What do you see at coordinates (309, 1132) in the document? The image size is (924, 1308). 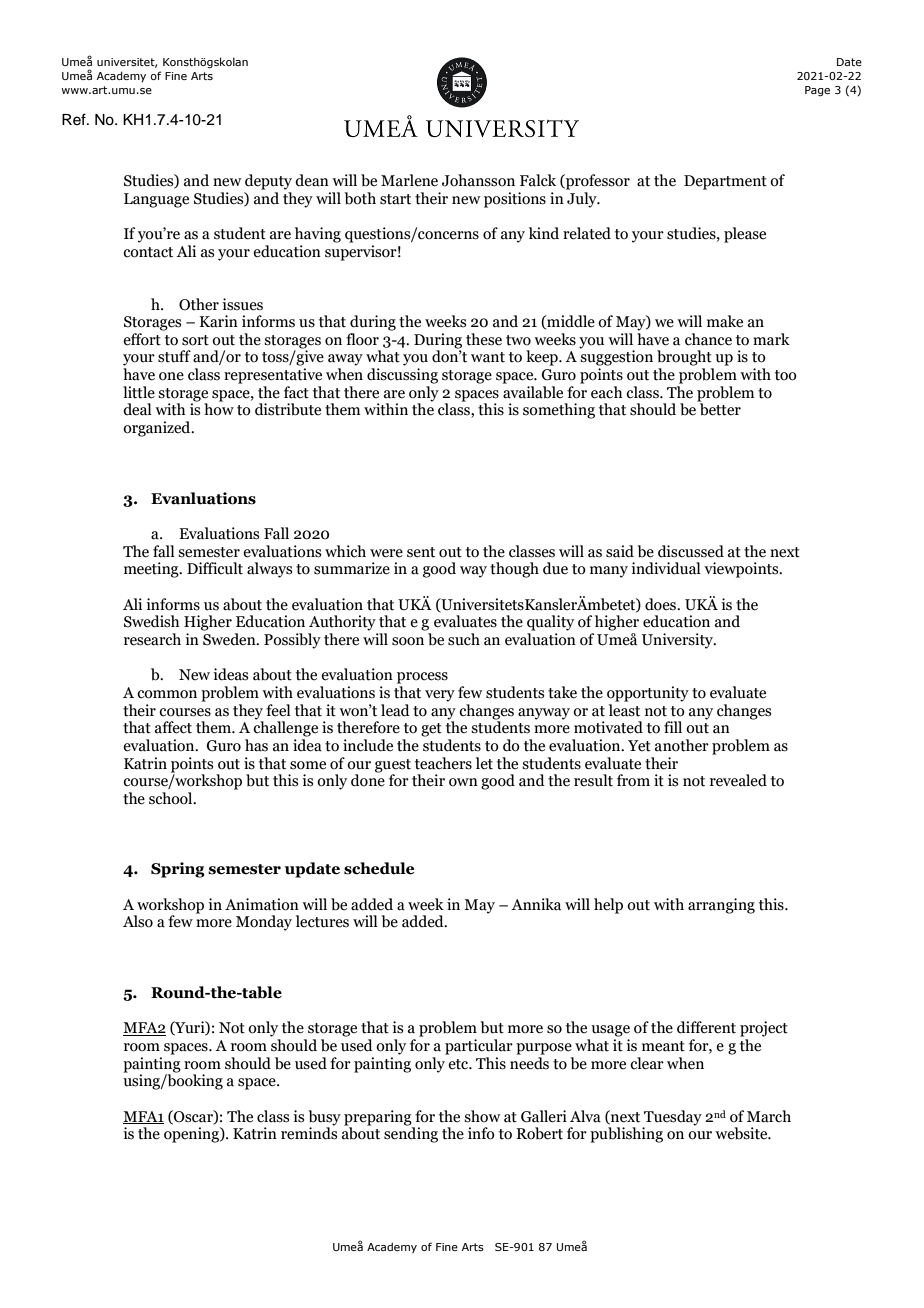 I see `reminds` at bounding box center [309, 1132].
